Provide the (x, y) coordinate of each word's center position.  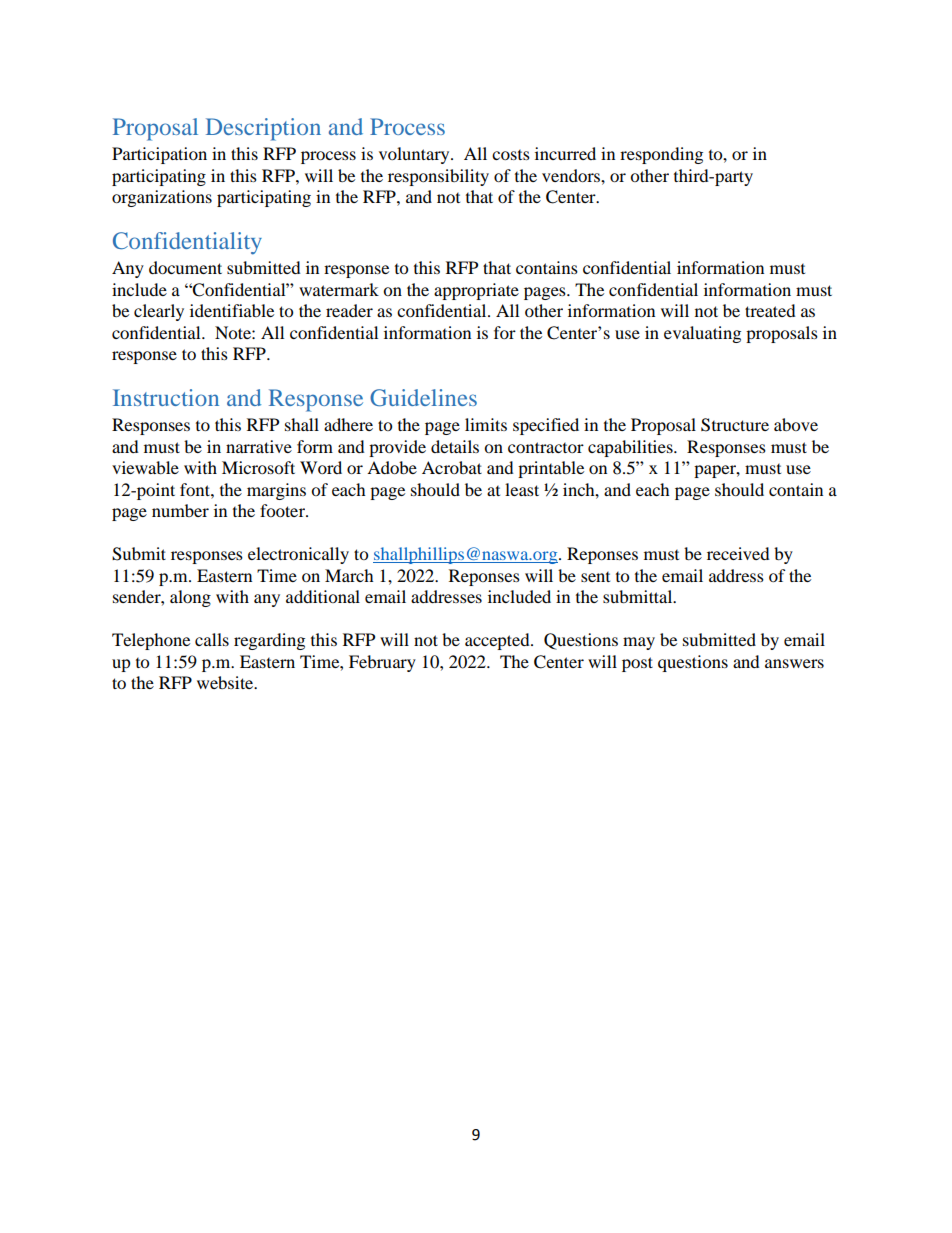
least (522, 489)
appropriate (476, 291)
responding (661, 155)
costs (511, 155)
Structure (735, 425)
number (180, 510)
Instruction (166, 397)
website (226, 682)
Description (263, 129)
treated (770, 310)
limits (486, 424)
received (738, 553)
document (185, 267)
